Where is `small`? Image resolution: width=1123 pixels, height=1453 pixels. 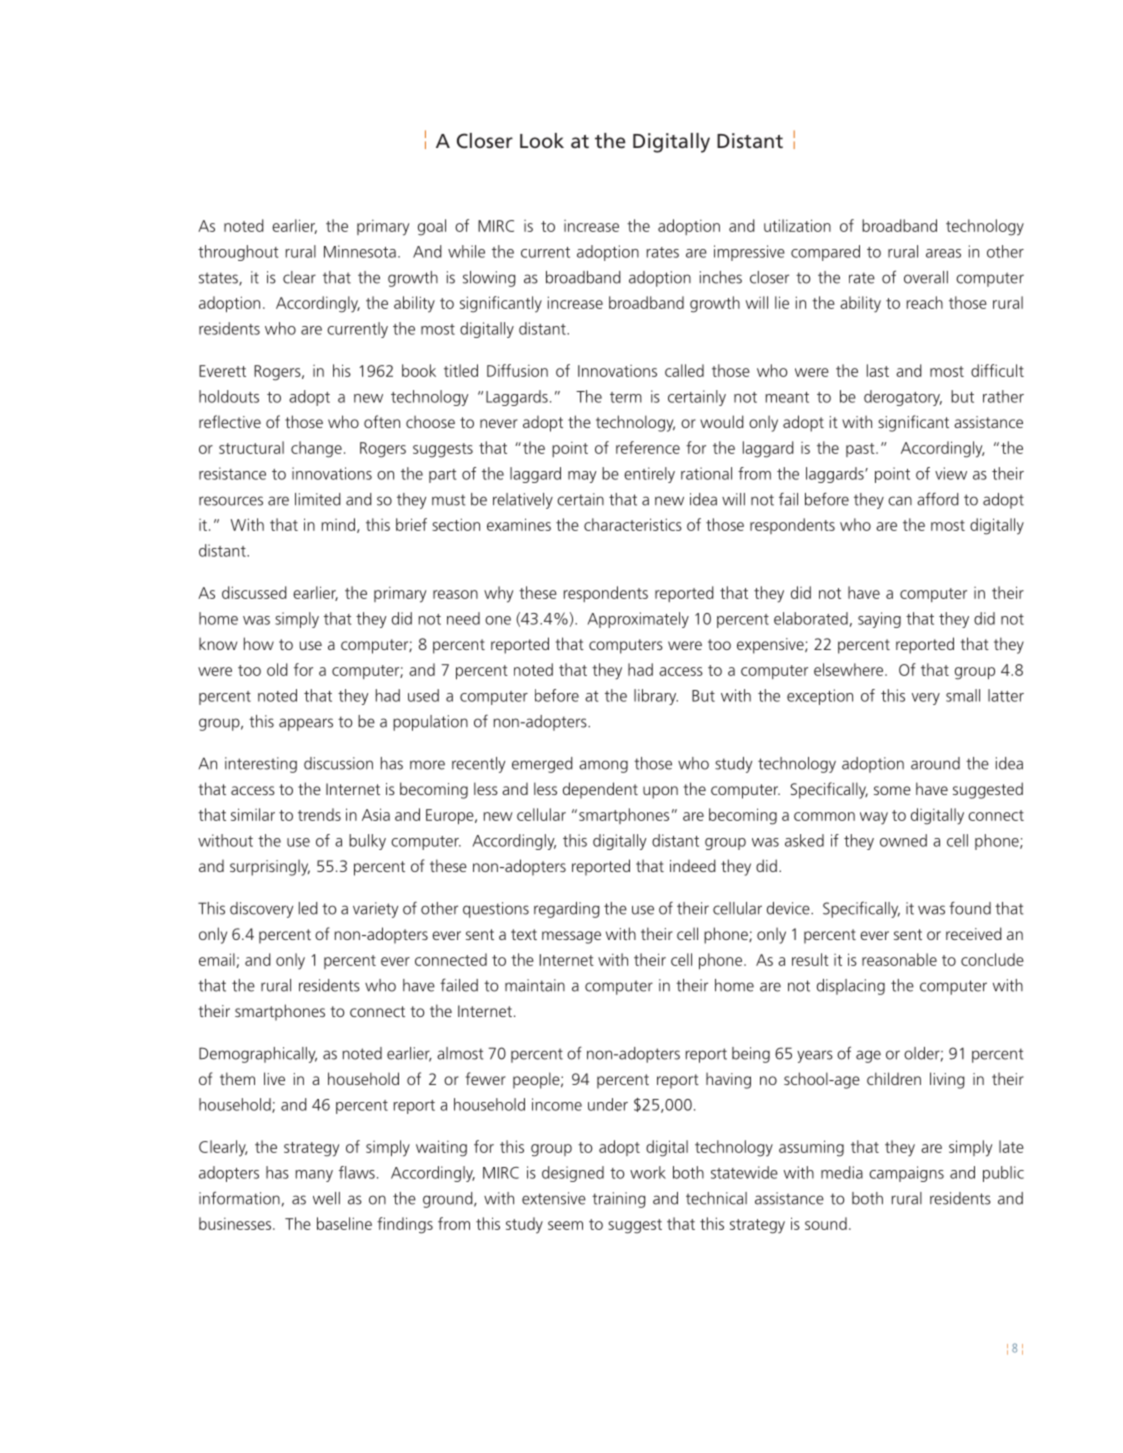 small is located at coordinates (963, 695).
